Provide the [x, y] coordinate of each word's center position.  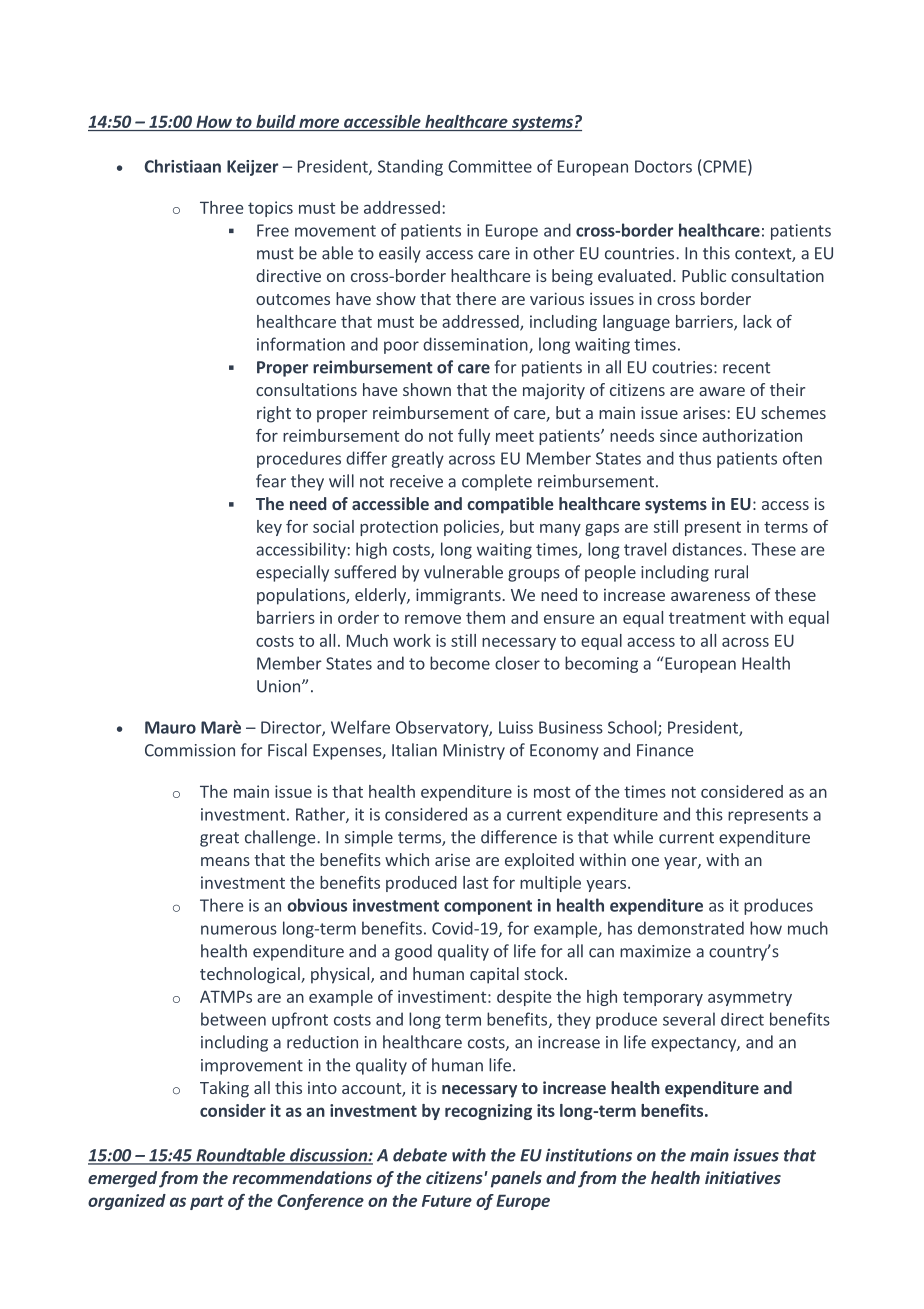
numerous [239, 930]
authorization [752, 435]
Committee [490, 166]
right [274, 414]
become [460, 663]
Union [280, 686]
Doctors [663, 166]
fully [474, 437]
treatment [707, 618]
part [207, 1202]
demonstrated [691, 928]
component [488, 907]
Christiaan [183, 166]
